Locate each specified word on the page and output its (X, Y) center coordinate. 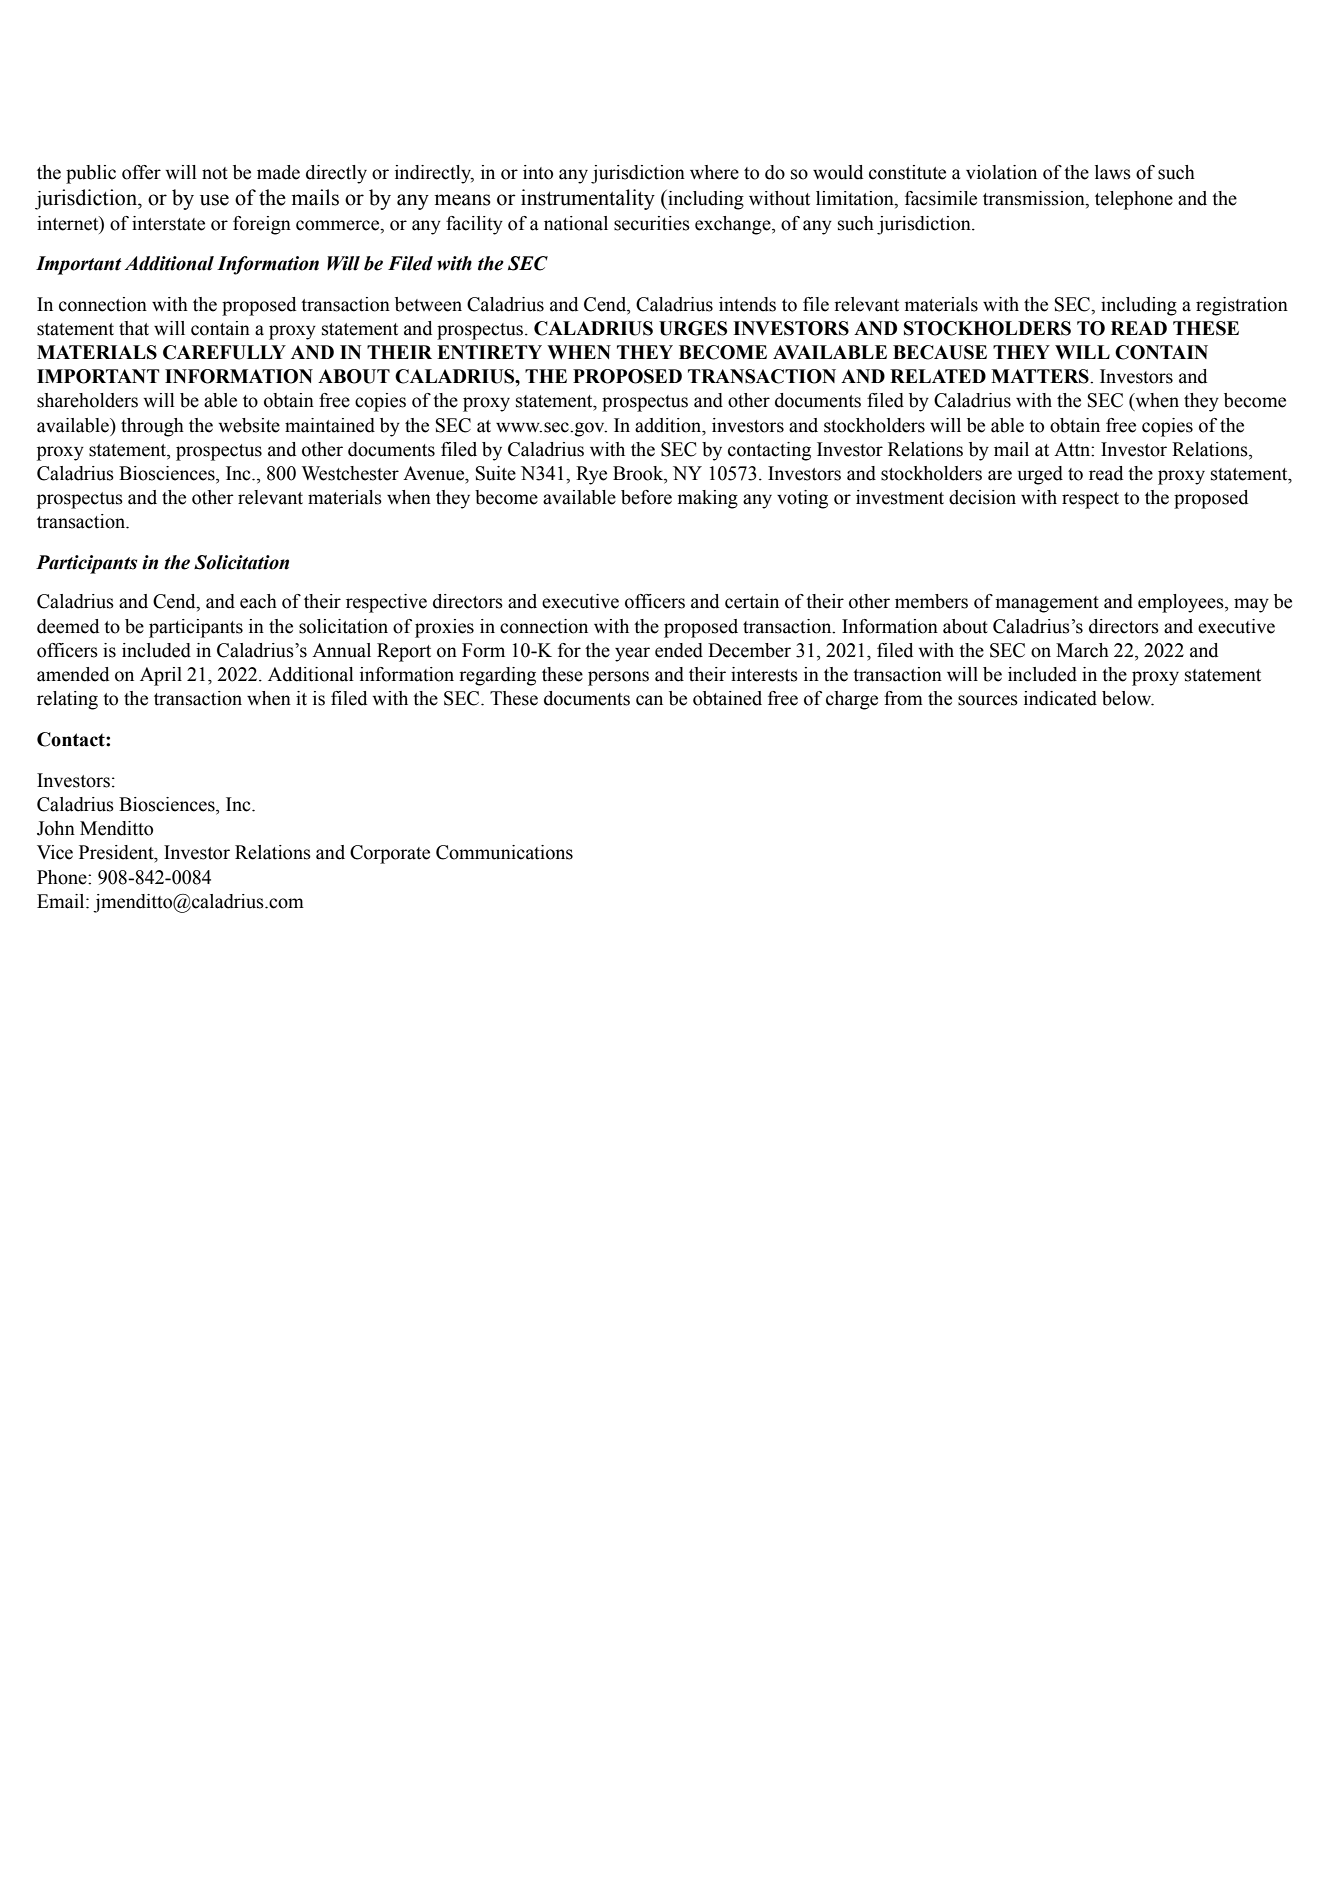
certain (752, 601)
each (258, 601)
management (1047, 604)
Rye (591, 475)
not (215, 173)
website (249, 425)
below (1128, 698)
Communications (504, 852)
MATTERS (1041, 376)
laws (1113, 172)
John (56, 828)
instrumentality (588, 199)
